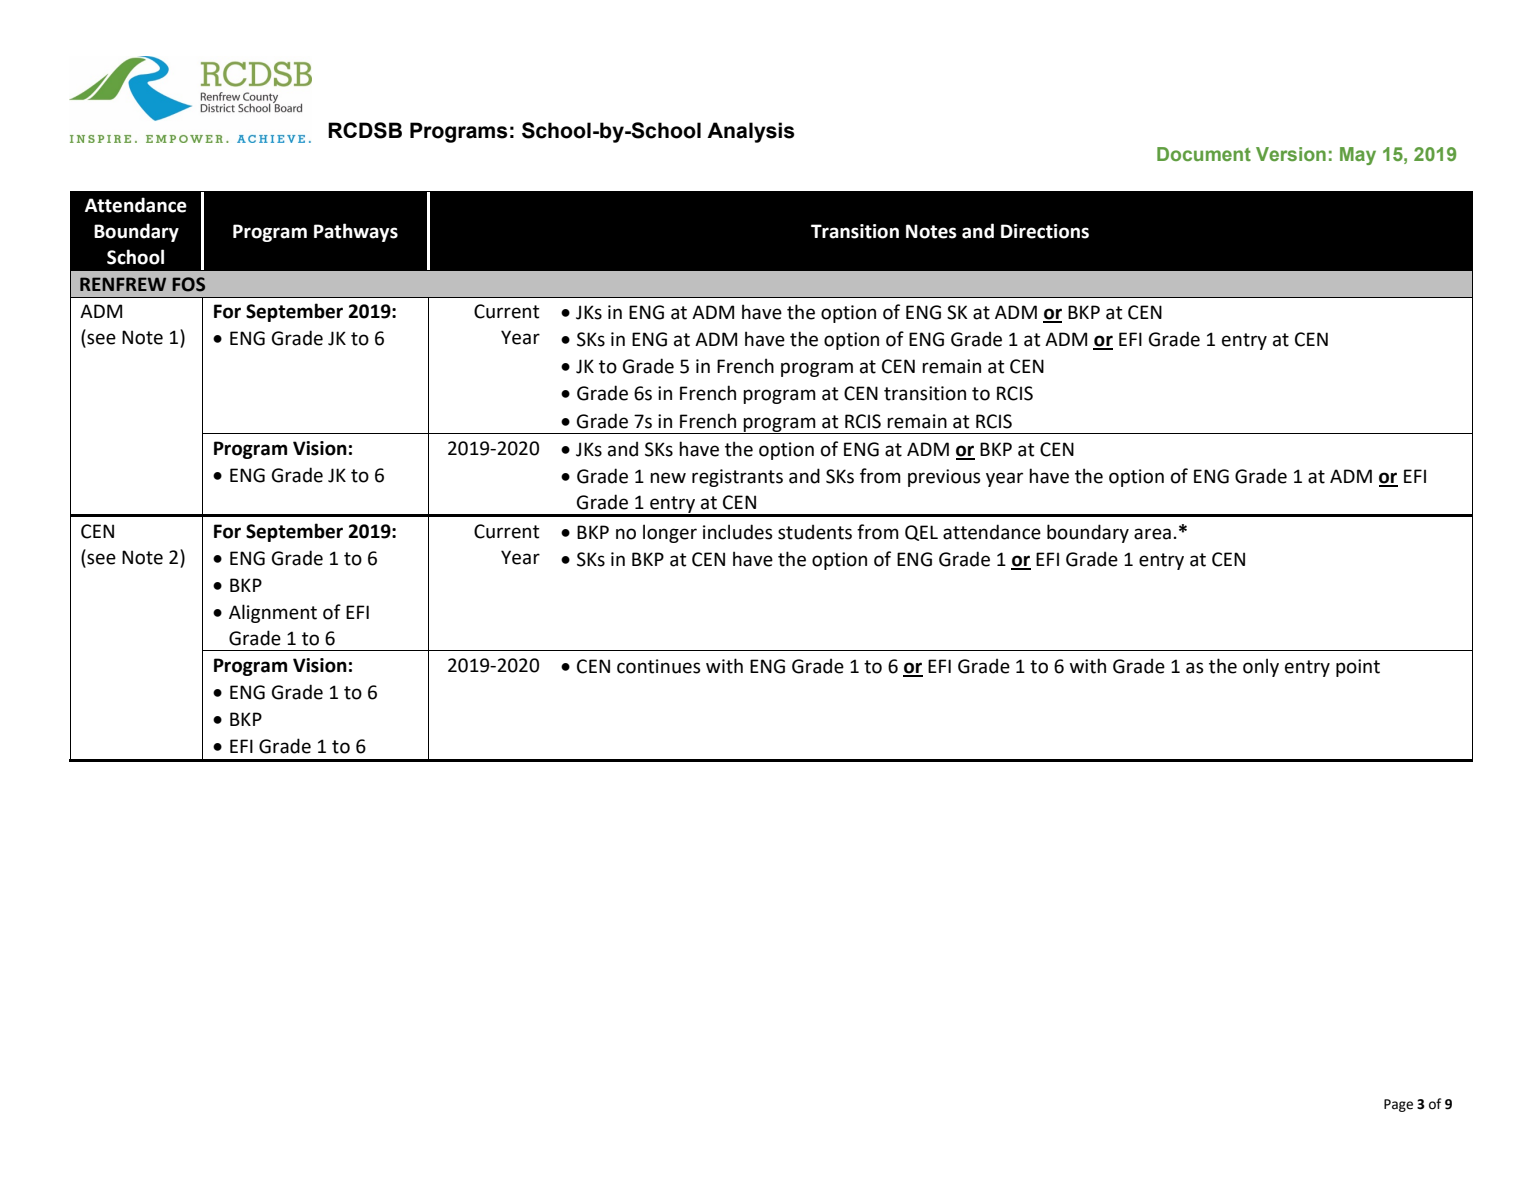 The width and height of the image is (1531, 1183). What do you see at coordinates (738, 532) in the image?
I see `includes` at bounding box center [738, 532].
